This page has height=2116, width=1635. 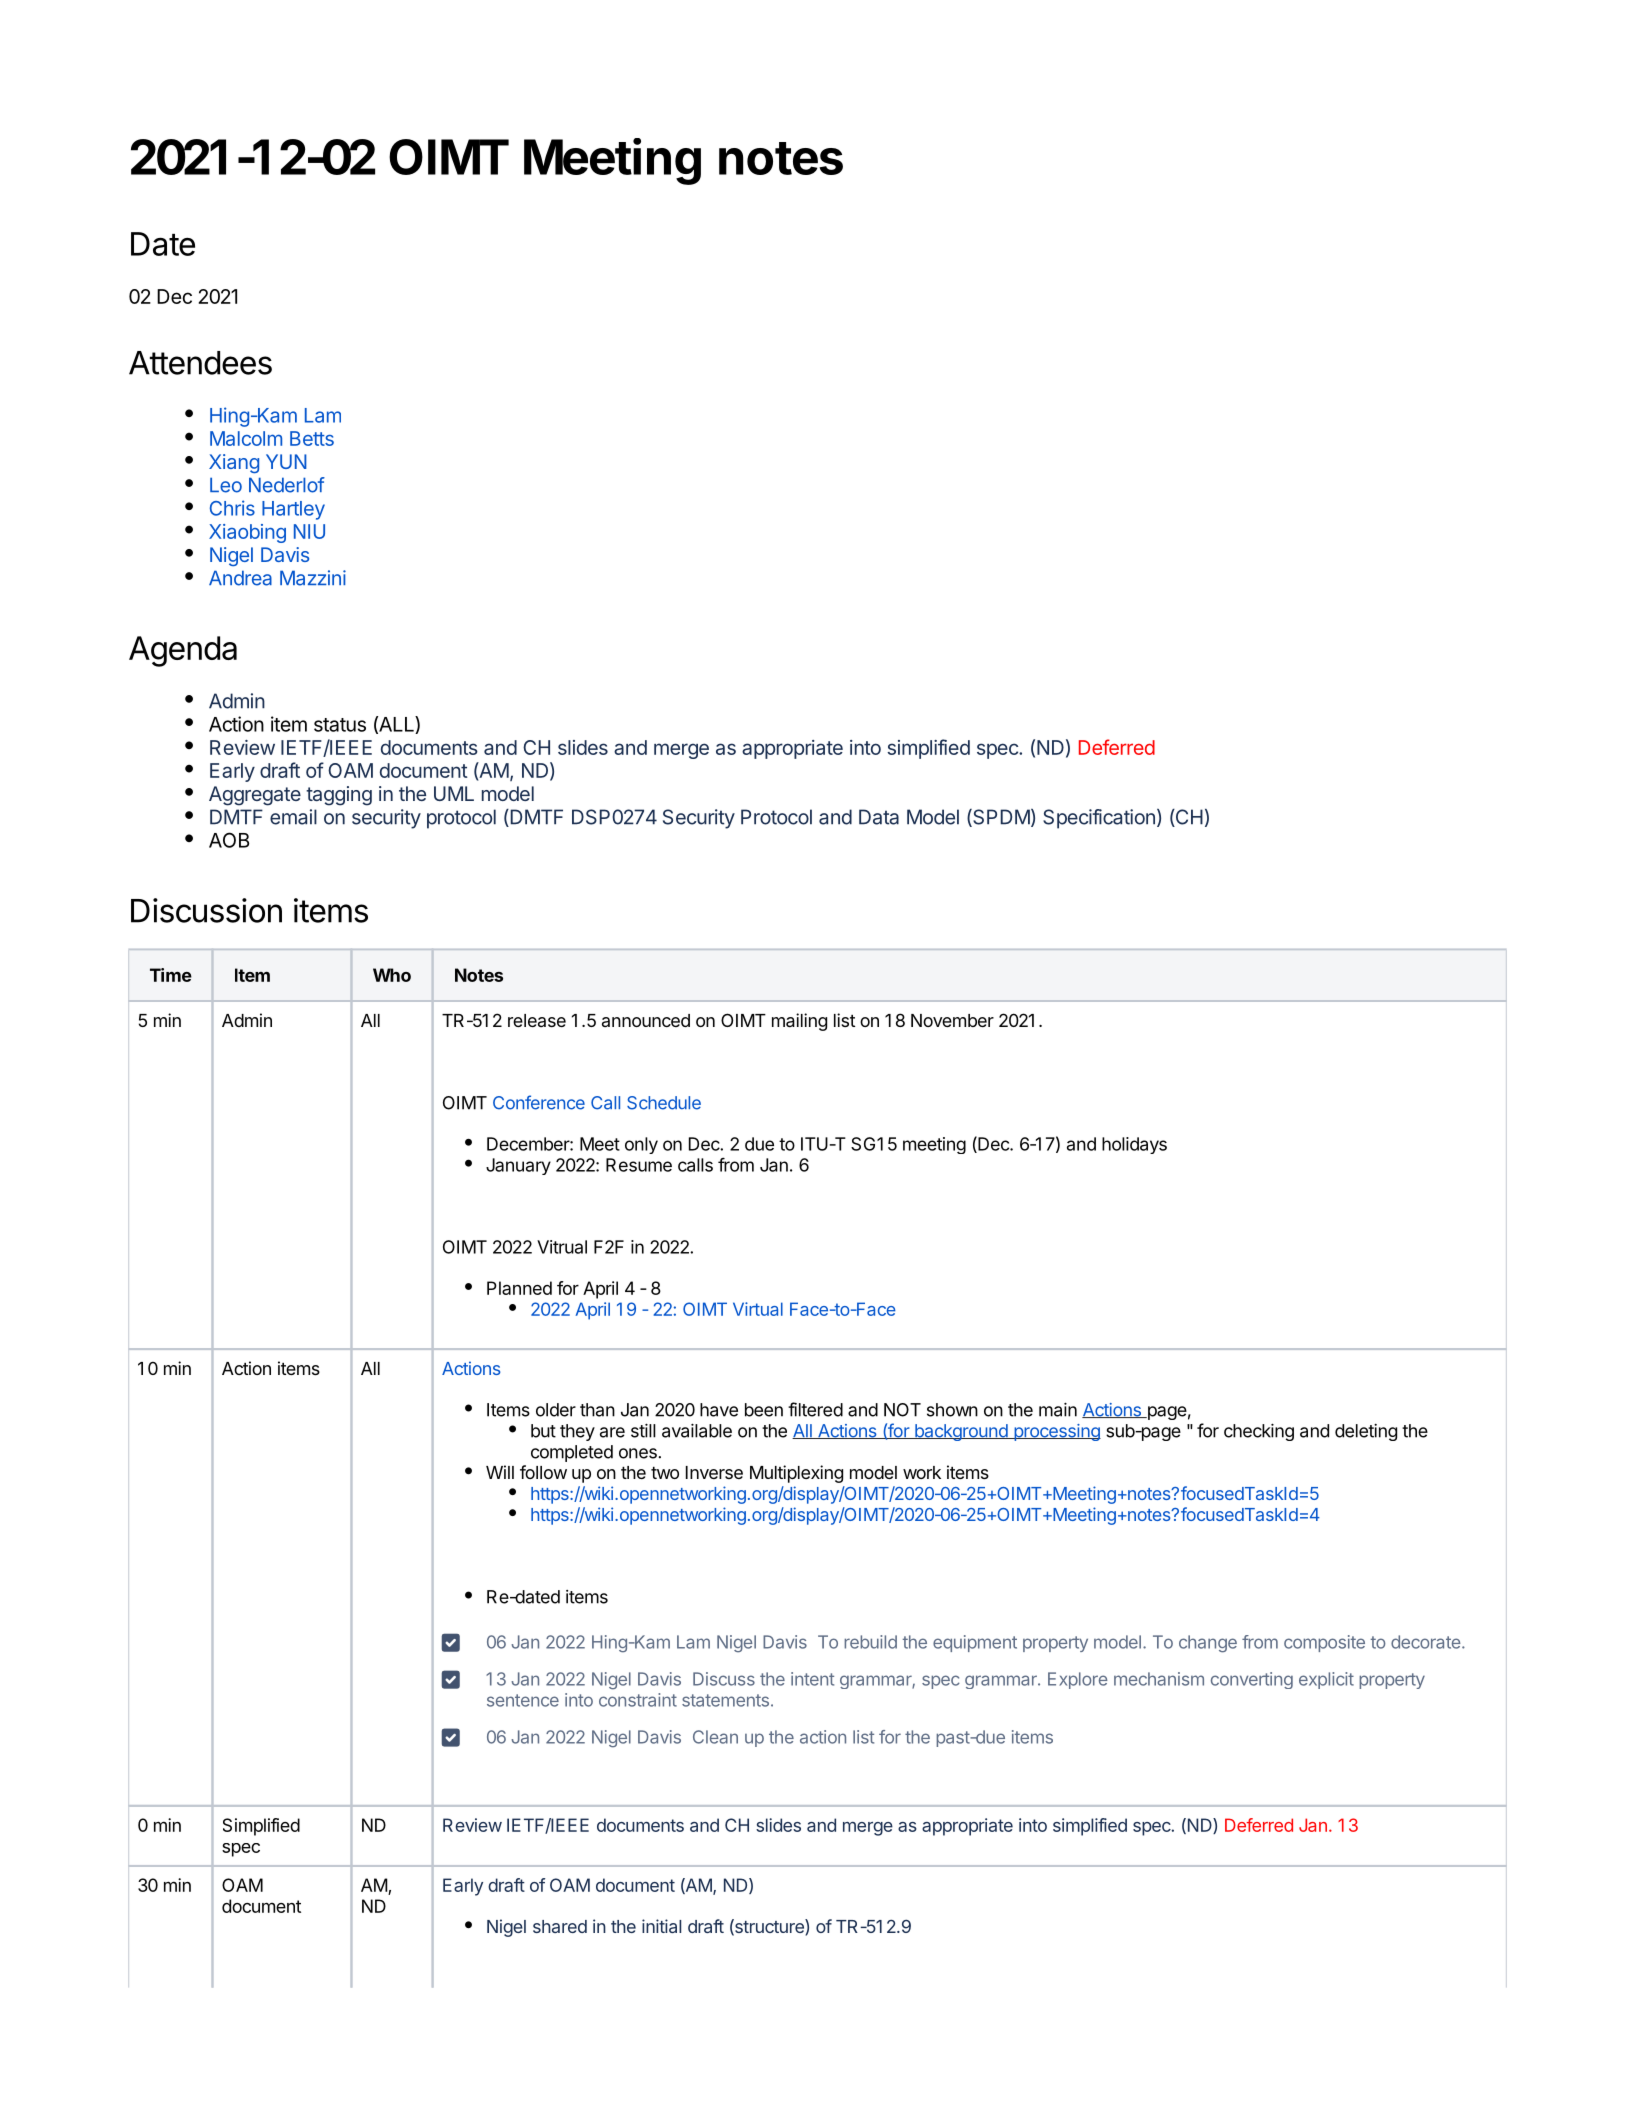 I want to click on Schedule, so click(x=664, y=1103).
